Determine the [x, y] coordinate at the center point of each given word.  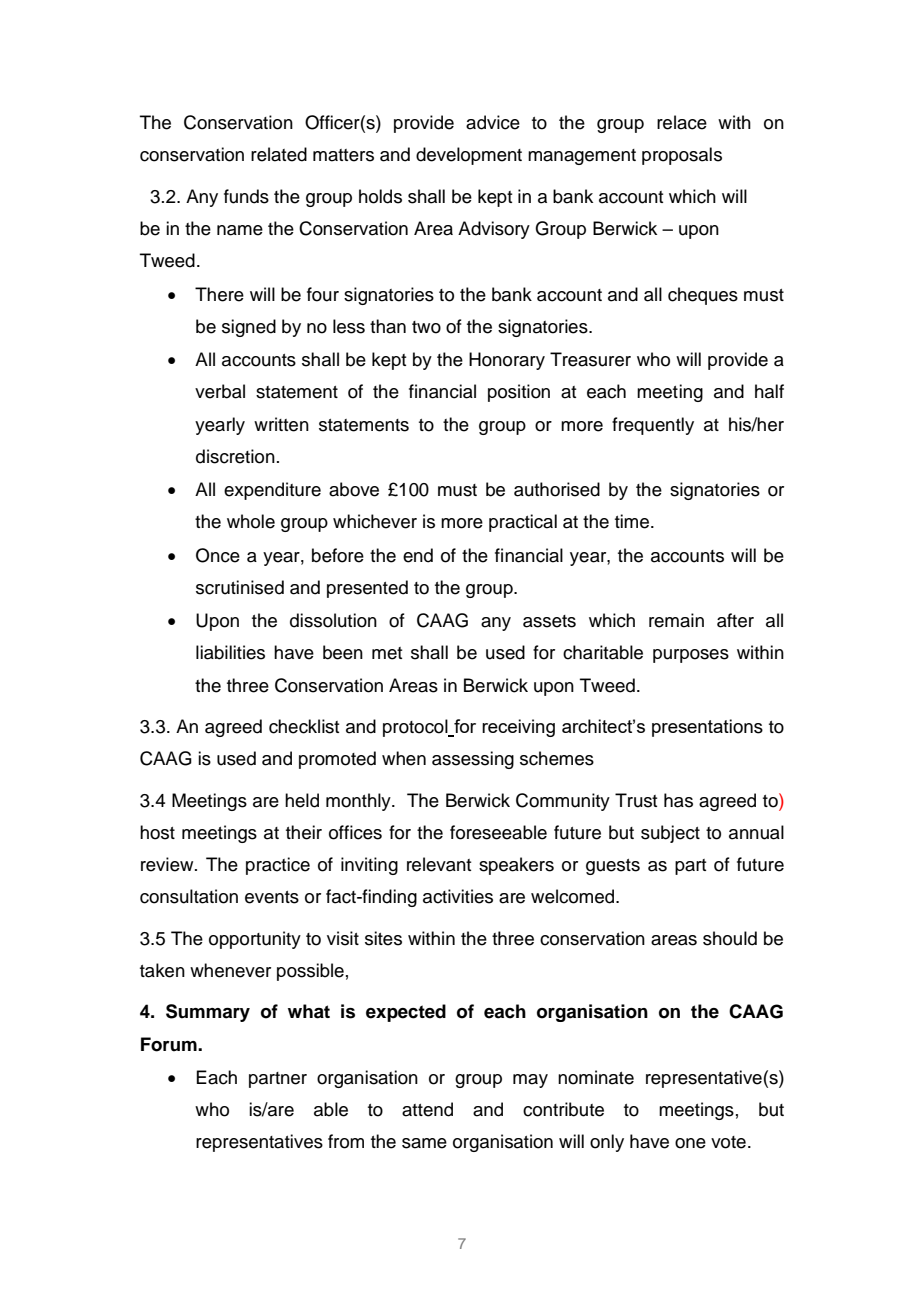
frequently [653, 426]
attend [427, 1109]
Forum [170, 1044]
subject [670, 834]
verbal [220, 391]
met [387, 653]
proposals [682, 156]
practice [278, 866]
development [469, 156]
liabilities [230, 652]
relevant [439, 864]
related [279, 154]
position [519, 393]
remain [676, 620]
